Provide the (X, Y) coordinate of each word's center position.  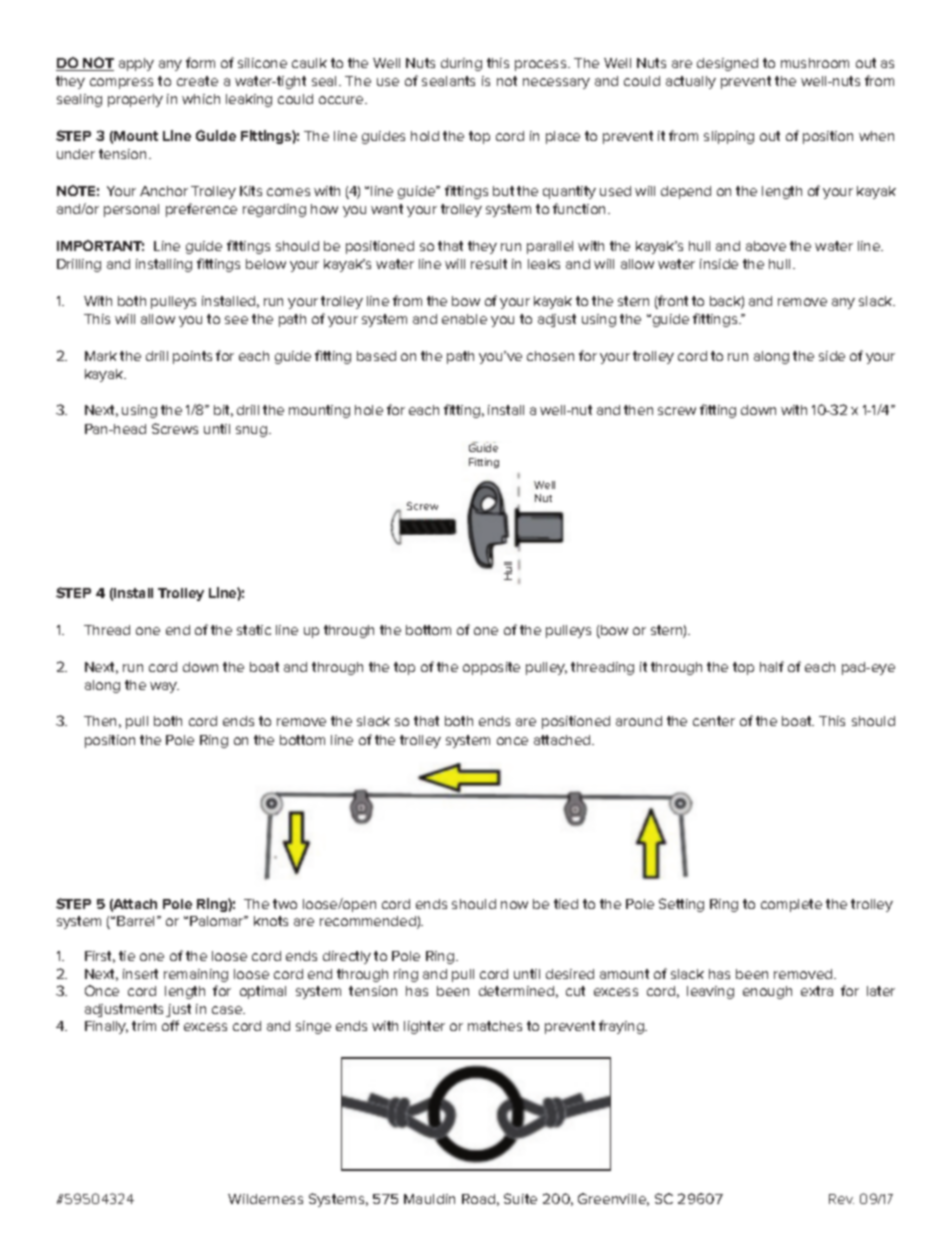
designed (727, 64)
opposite (491, 668)
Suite (520, 1198)
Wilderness (265, 1199)
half (772, 666)
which (201, 99)
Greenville (613, 1199)
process (542, 65)
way (164, 687)
